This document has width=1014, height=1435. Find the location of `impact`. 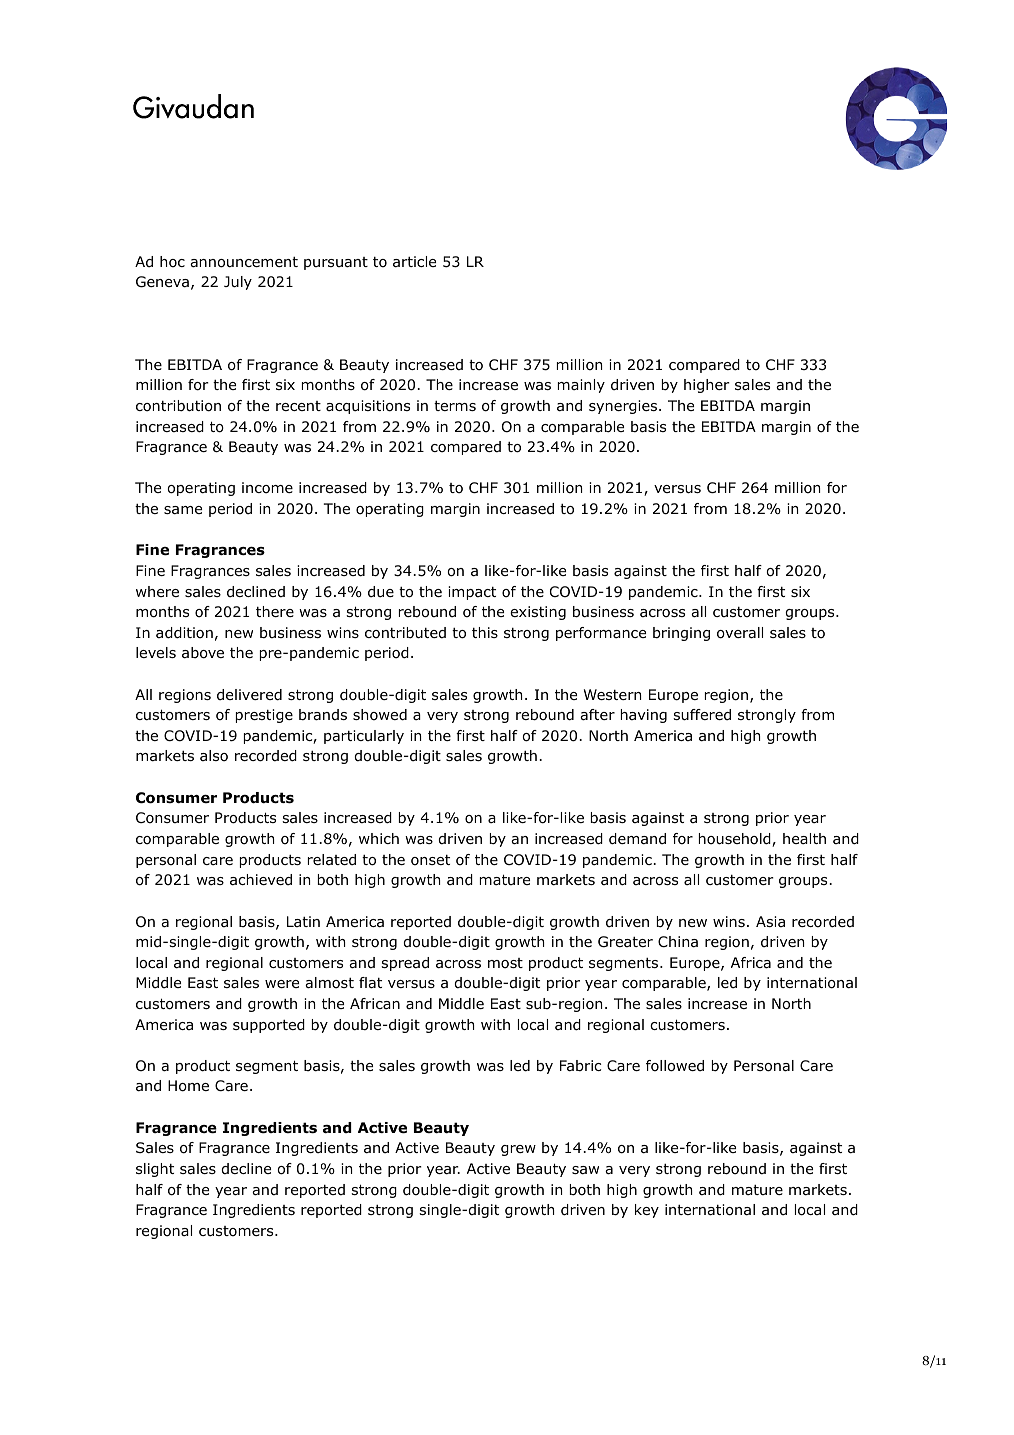

impact is located at coordinates (472, 593).
